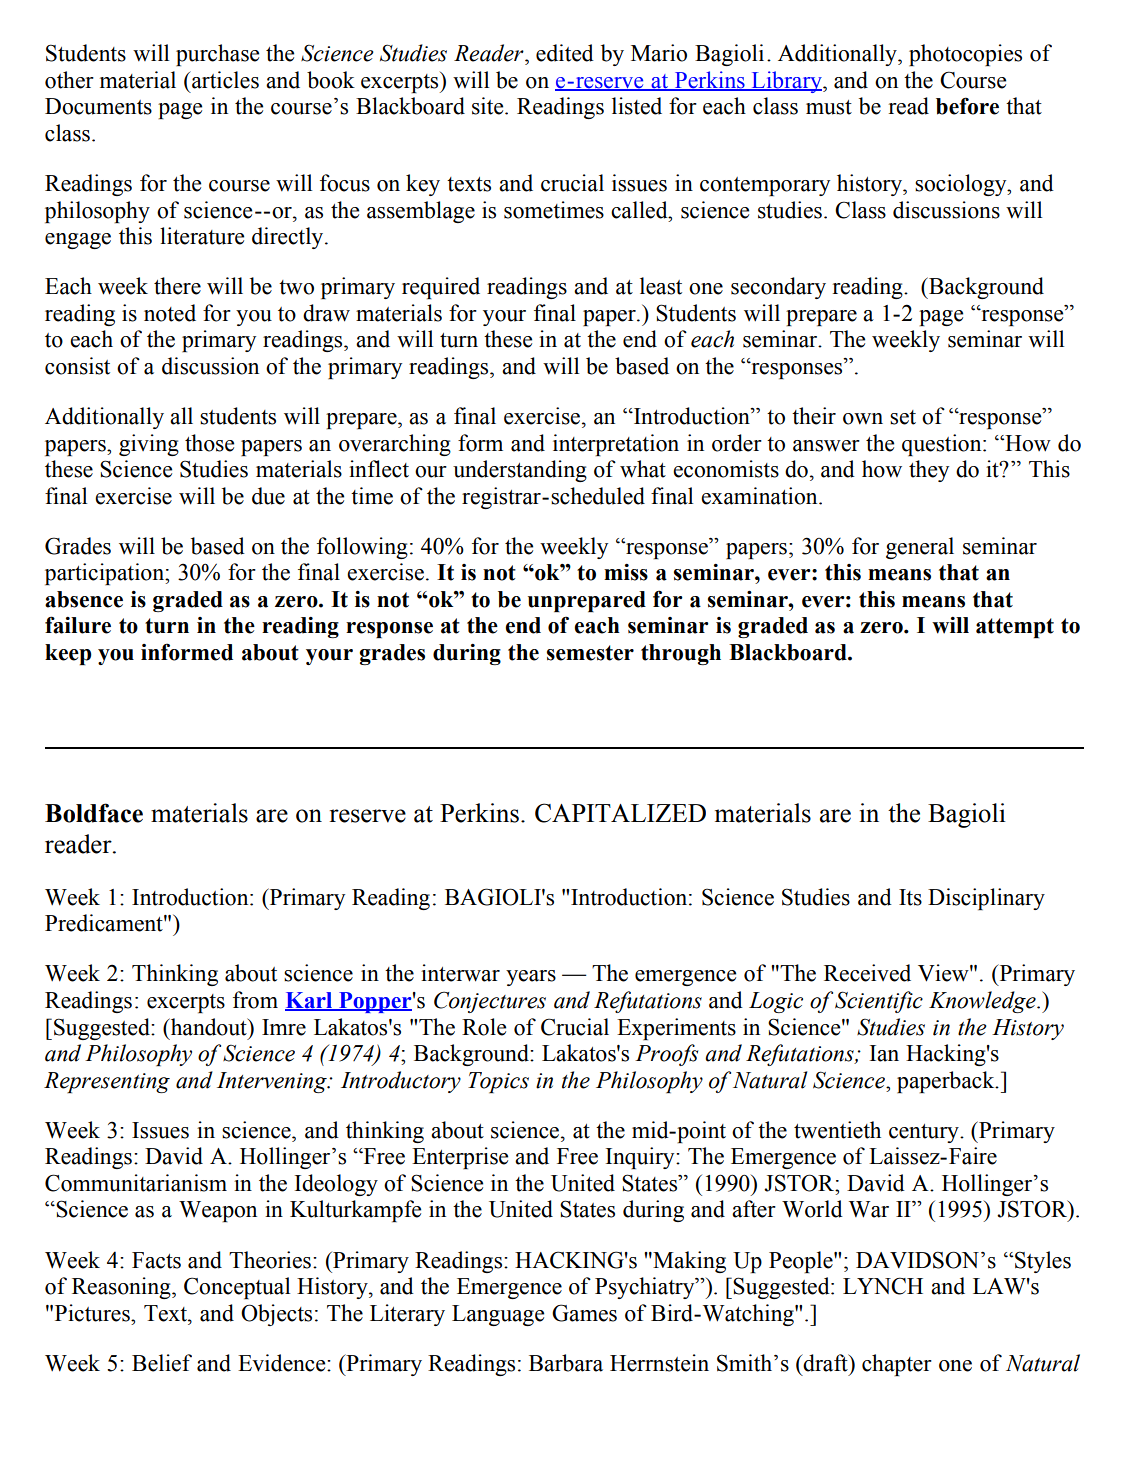 The image size is (1128, 1460). I want to click on Scientific, so click(879, 1002).
